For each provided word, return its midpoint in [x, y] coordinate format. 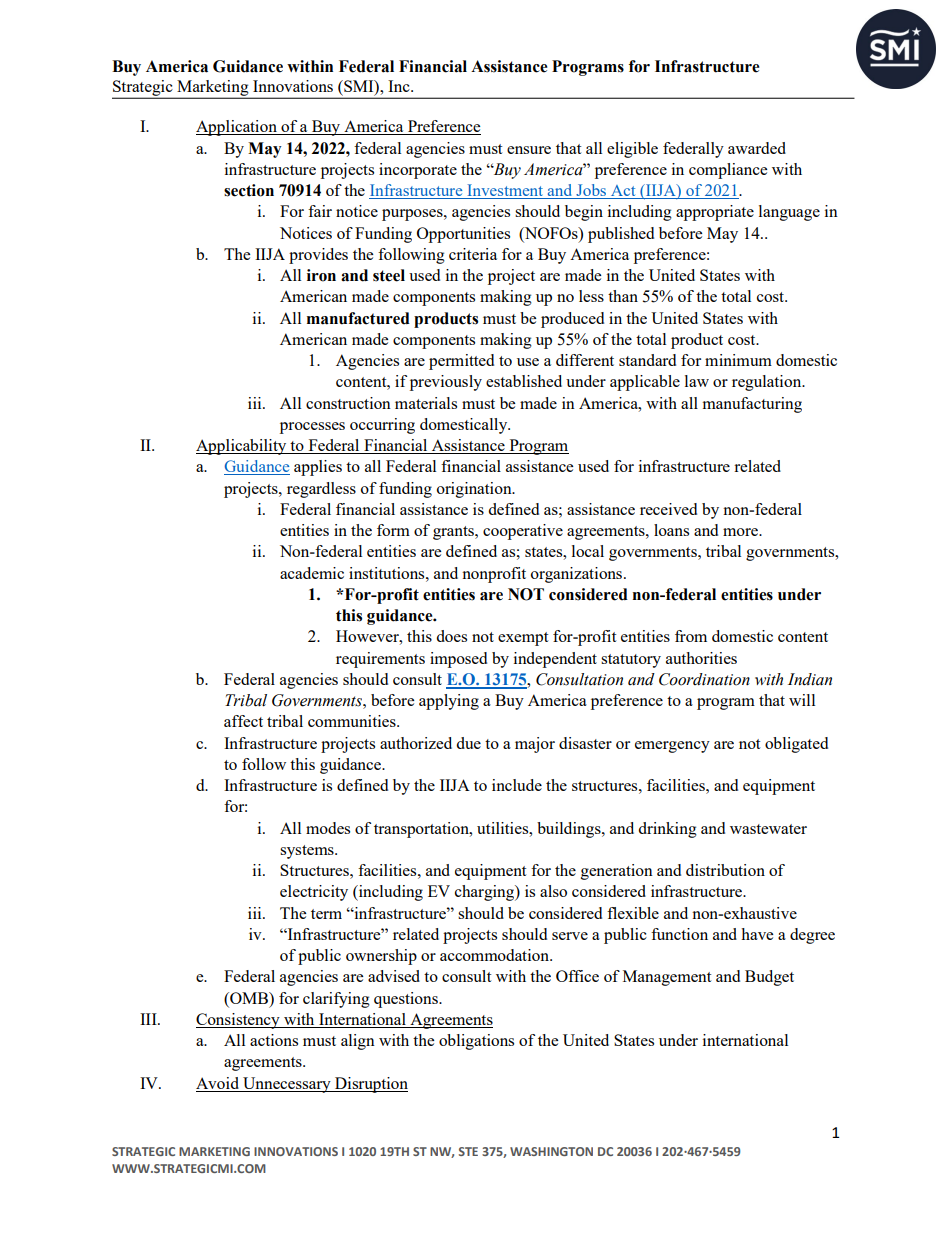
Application [237, 128]
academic [312, 573]
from [691, 636]
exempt [523, 639]
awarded [757, 148]
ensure [529, 150]
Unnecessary [287, 1085]
